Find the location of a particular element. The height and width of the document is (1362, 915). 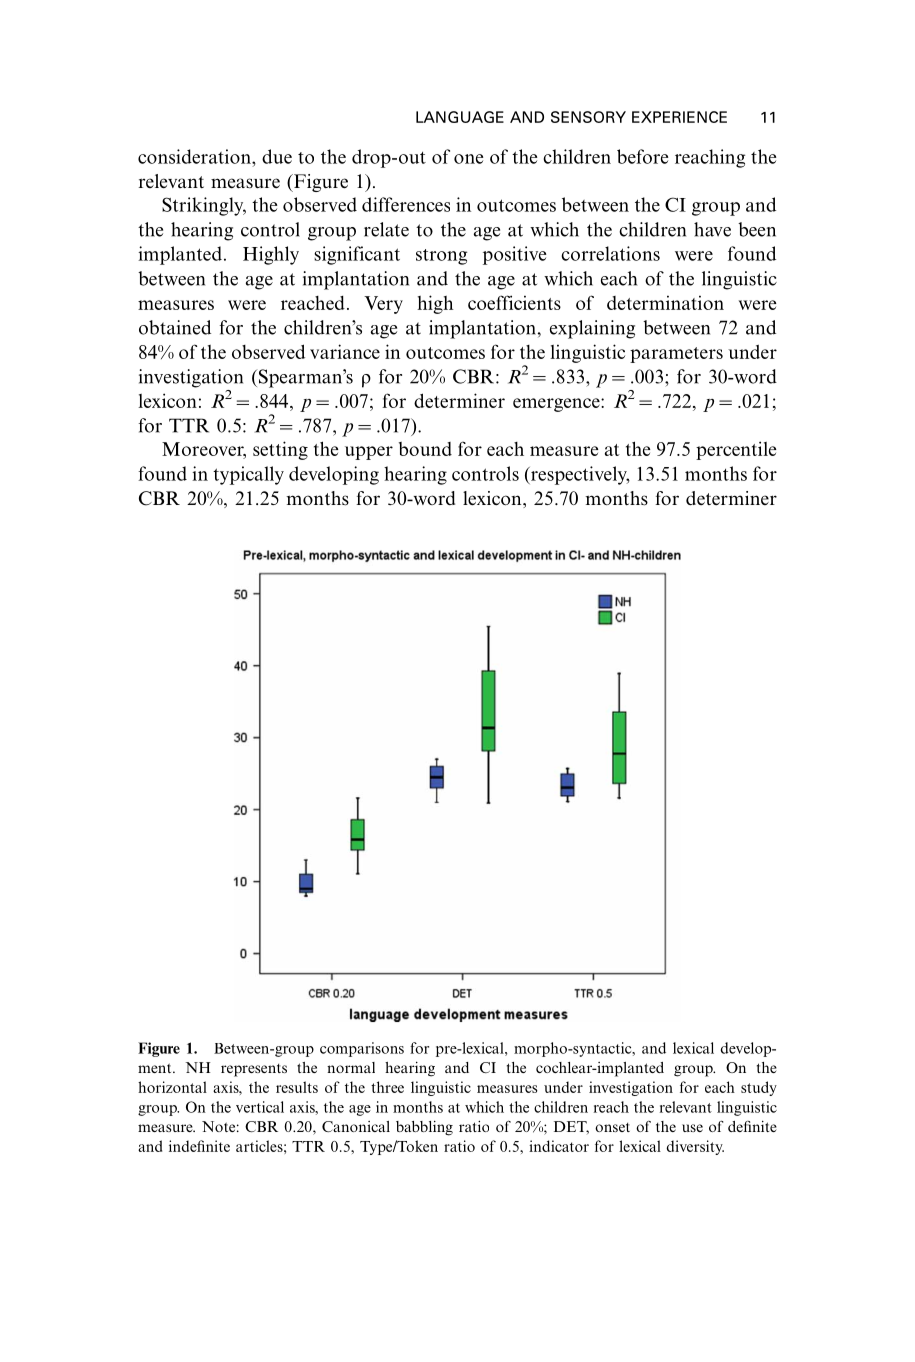

percentile is located at coordinates (736, 450).
